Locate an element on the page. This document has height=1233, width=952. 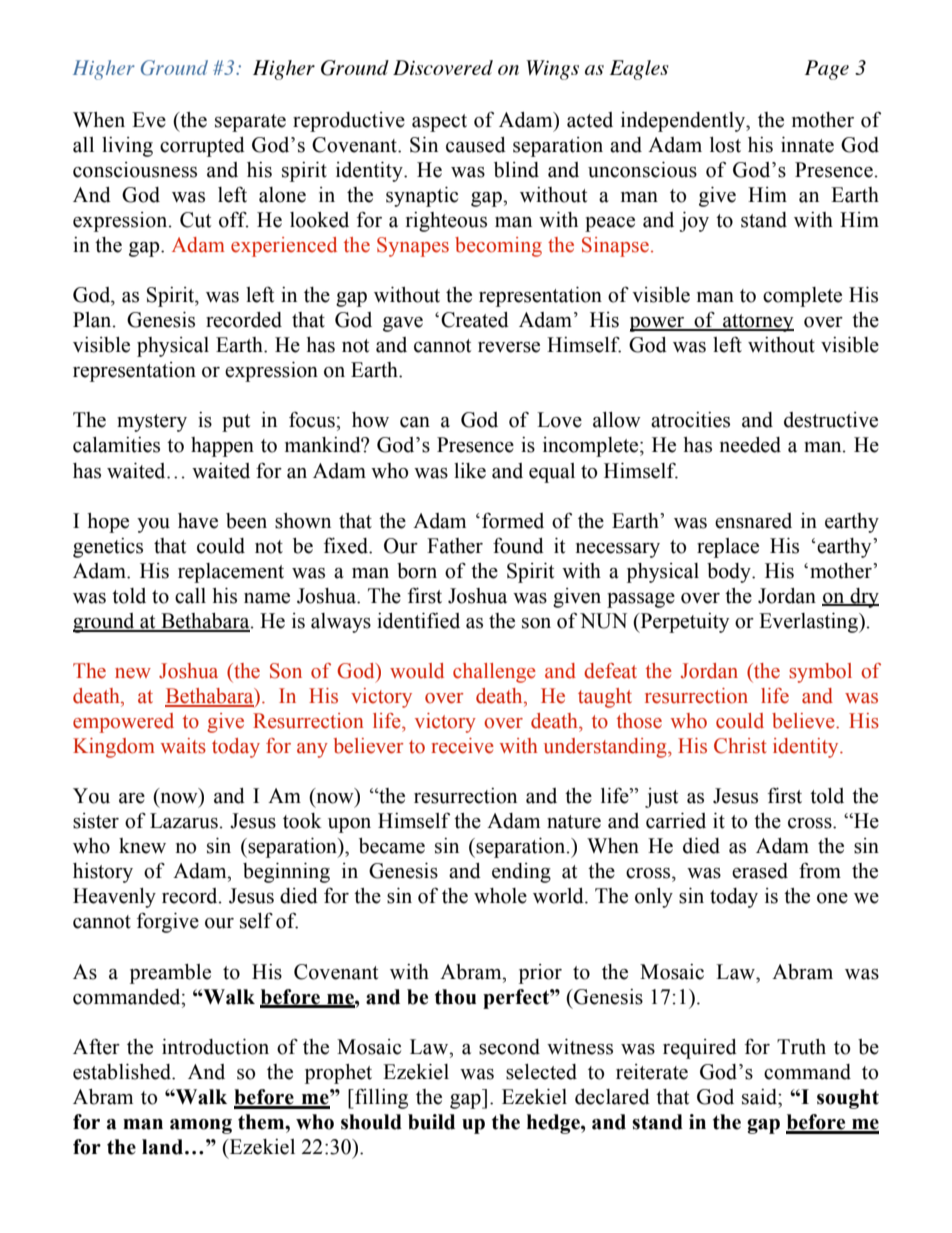
waits is located at coordinates (183, 746).
